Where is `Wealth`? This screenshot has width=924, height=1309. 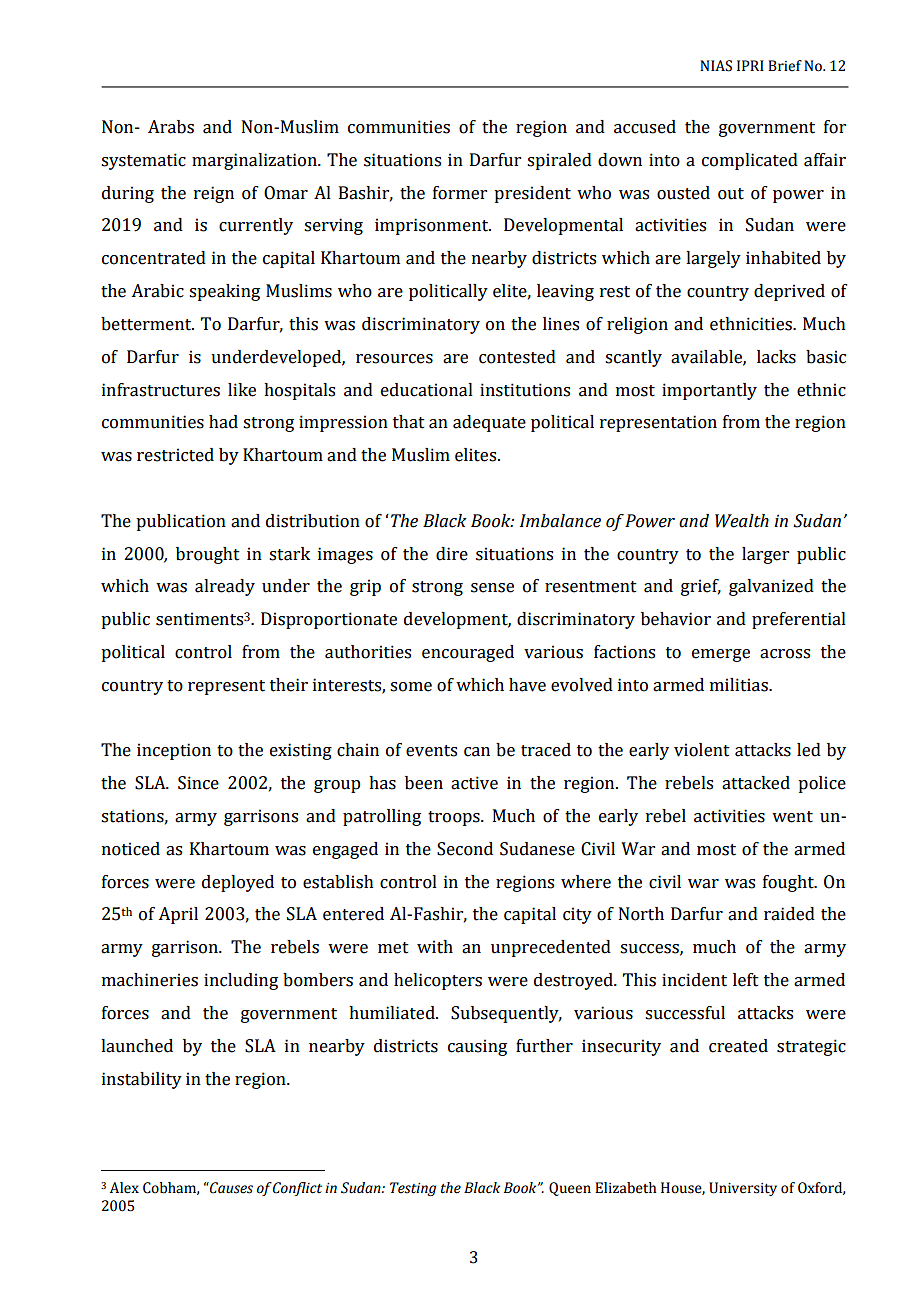 Wealth is located at coordinates (742, 521).
